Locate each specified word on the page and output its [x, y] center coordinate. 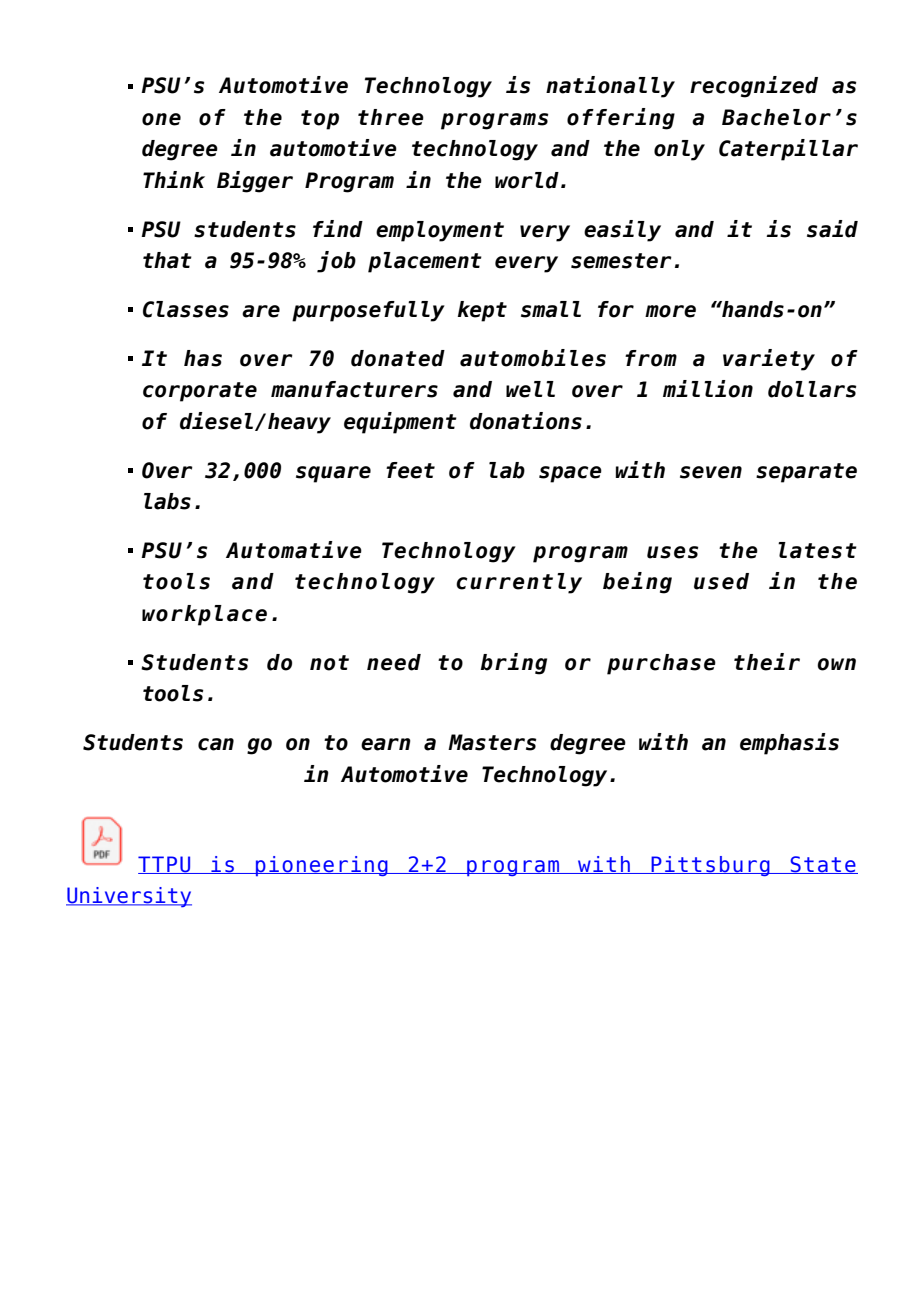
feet [410, 470]
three [391, 117]
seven [711, 472]
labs [167, 501]
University [129, 897]
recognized [754, 87]
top [320, 120]
